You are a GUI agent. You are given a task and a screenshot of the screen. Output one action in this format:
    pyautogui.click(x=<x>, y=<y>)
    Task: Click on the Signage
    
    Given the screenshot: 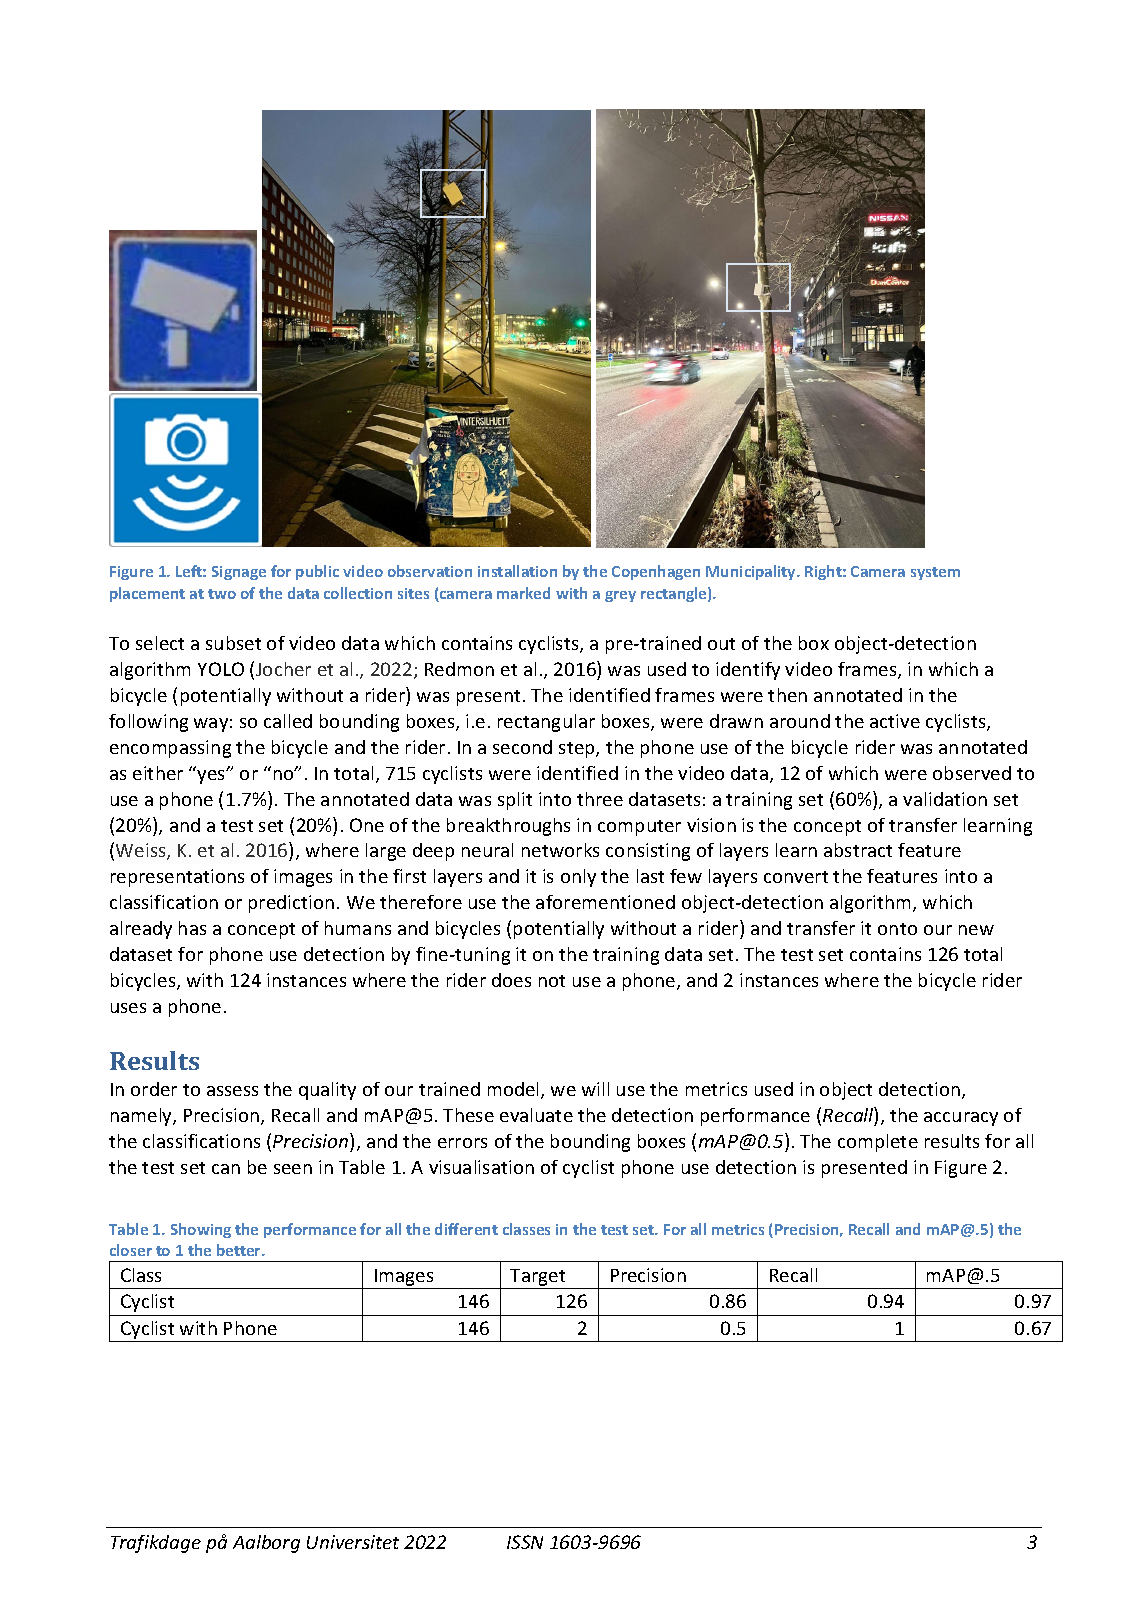 What is the action you would take?
    pyautogui.click(x=239, y=573)
